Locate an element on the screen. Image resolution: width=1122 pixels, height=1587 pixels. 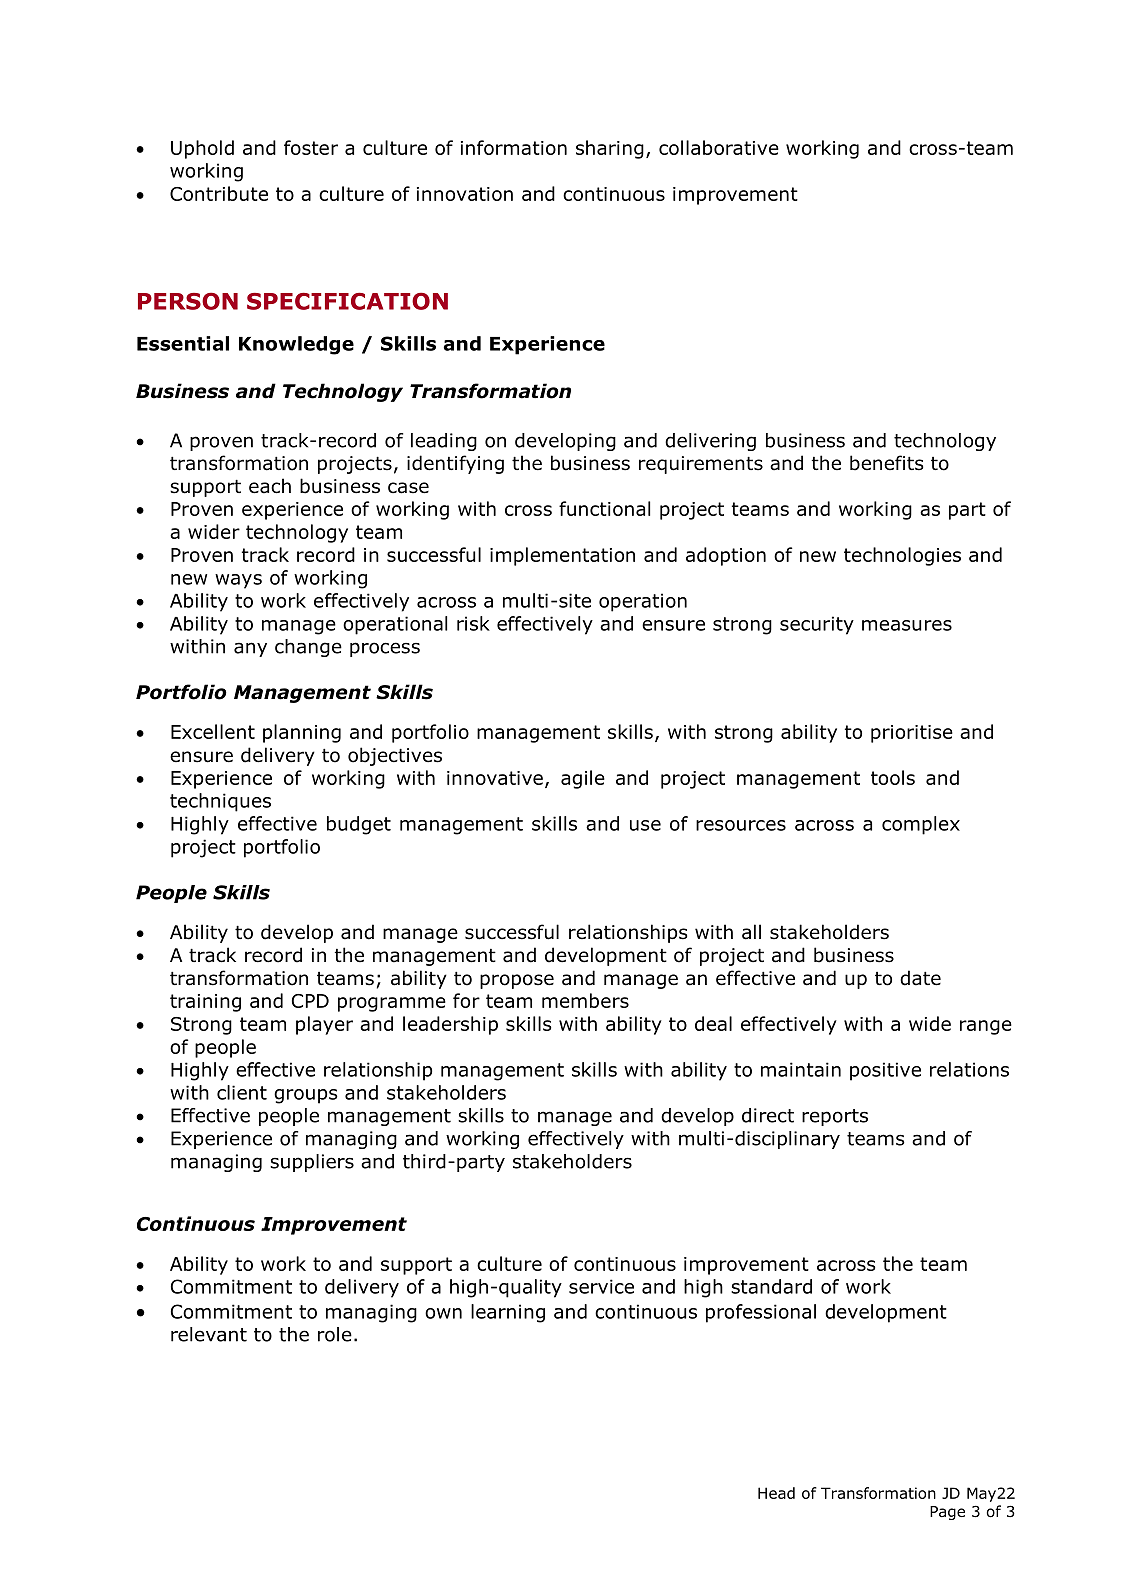
positive is located at coordinates (885, 1071).
